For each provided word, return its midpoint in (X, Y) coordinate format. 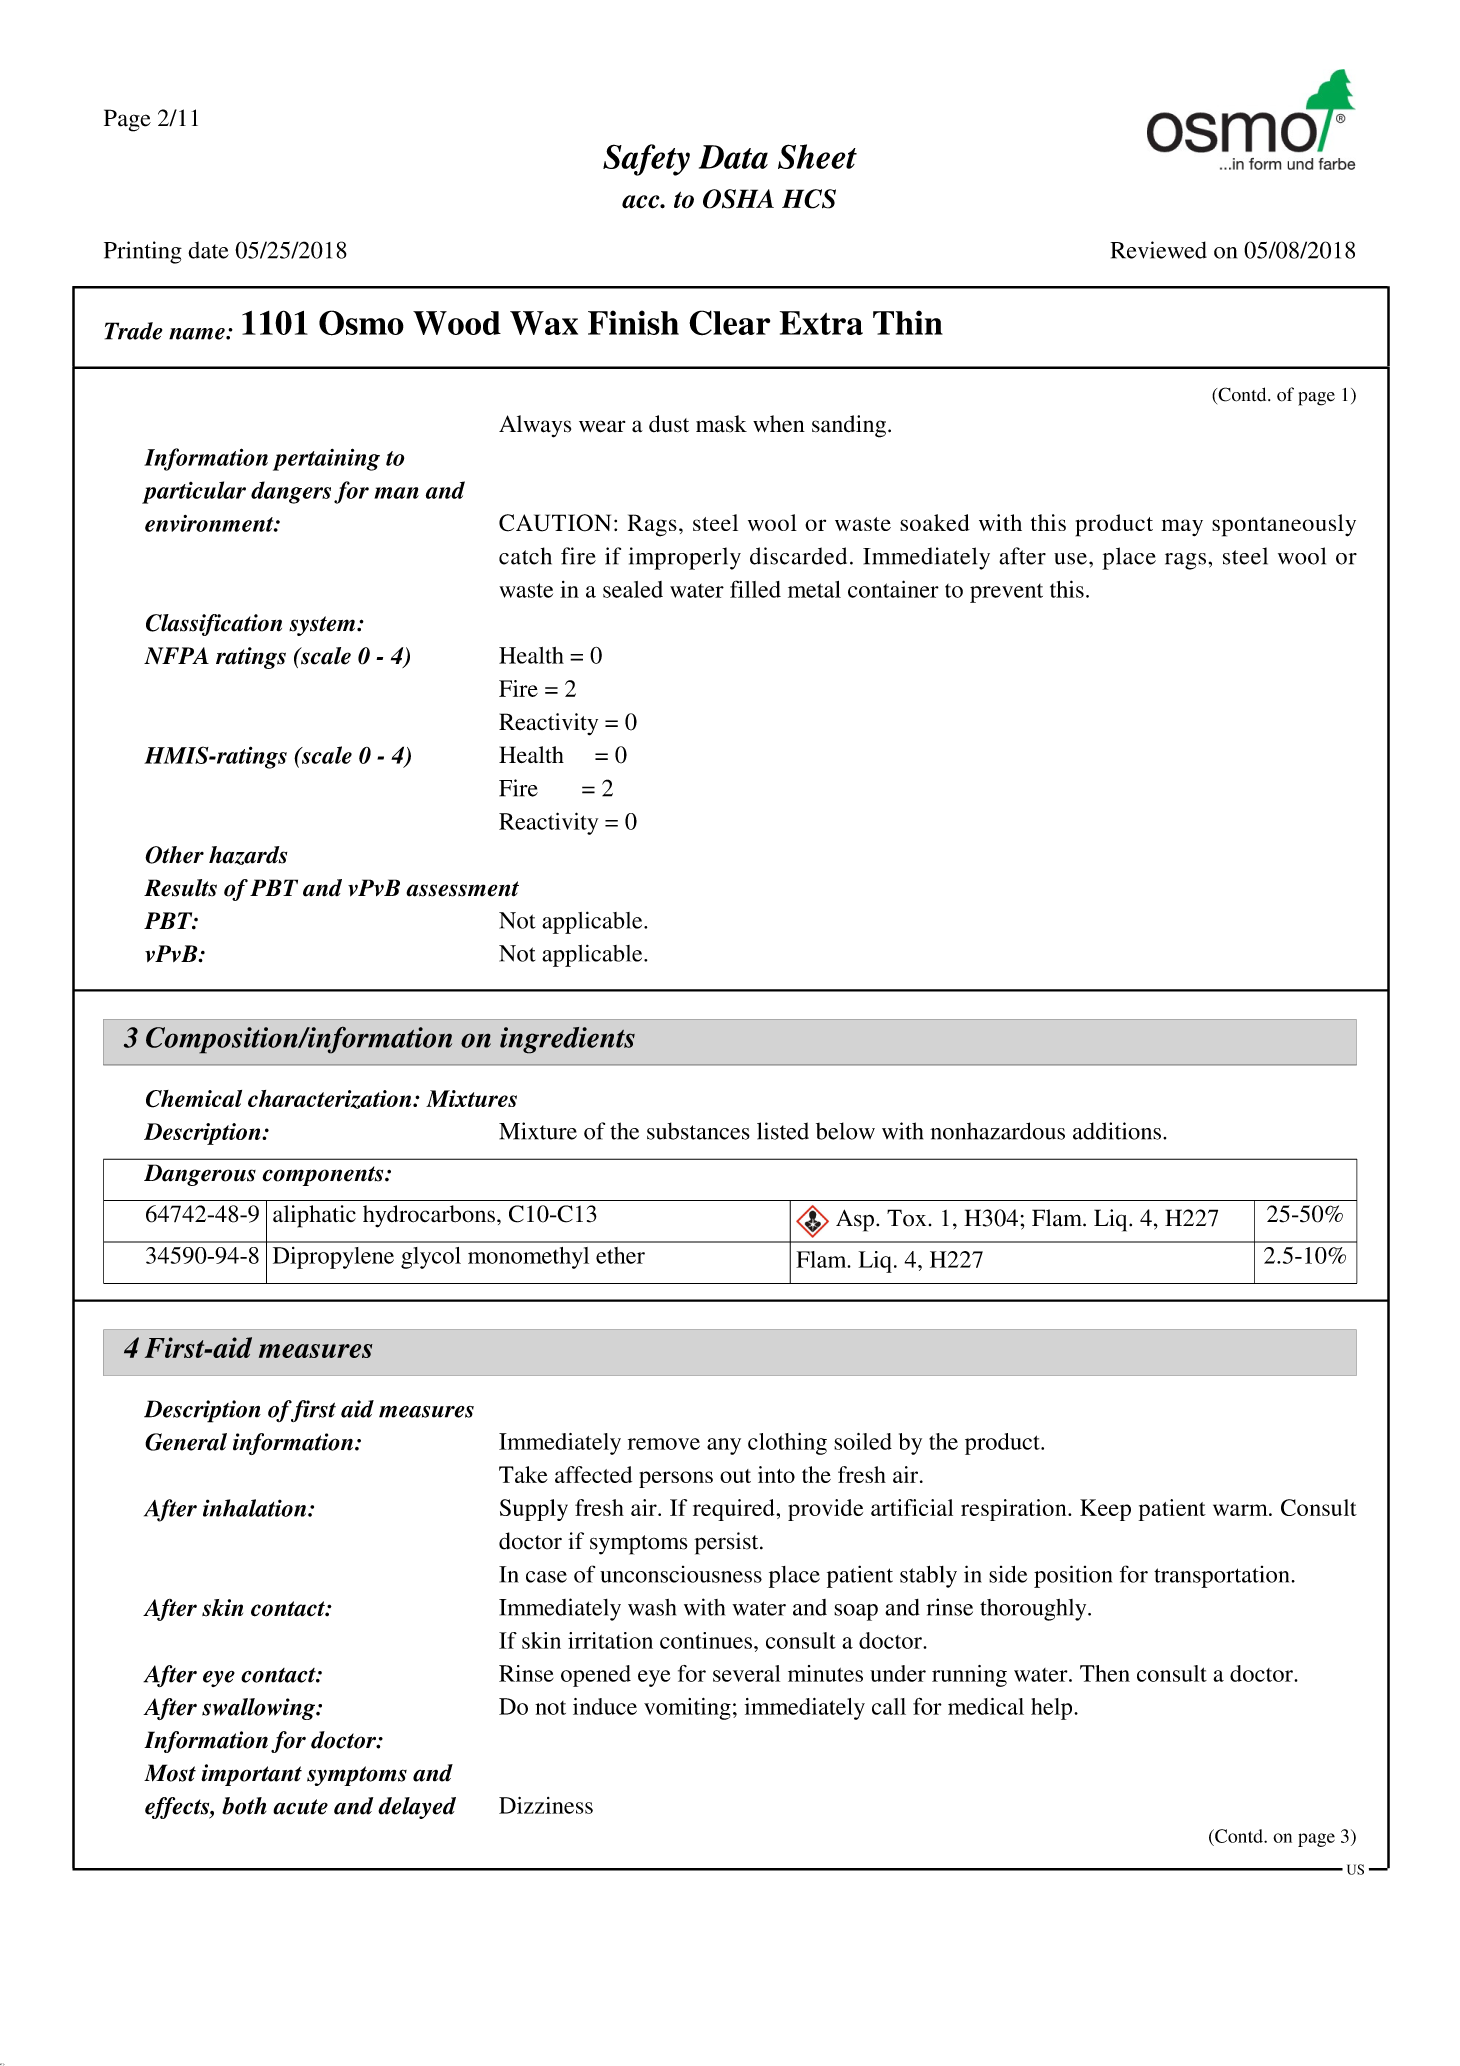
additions (1117, 1131)
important (251, 1775)
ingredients (567, 1040)
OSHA (738, 199)
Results (180, 888)
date (208, 250)
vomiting (687, 1709)
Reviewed (1158, 250)
